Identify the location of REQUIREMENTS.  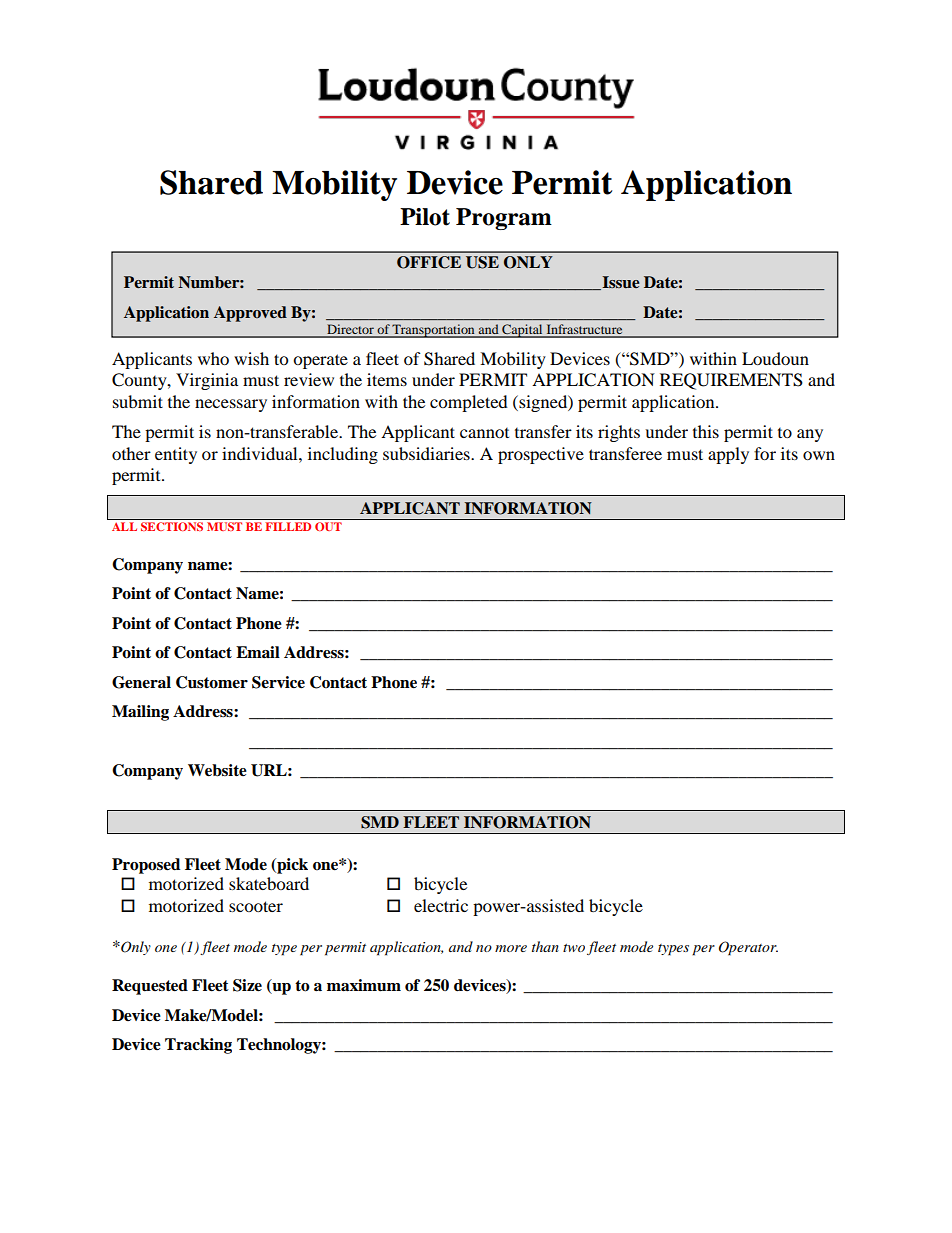
(731, 381).
